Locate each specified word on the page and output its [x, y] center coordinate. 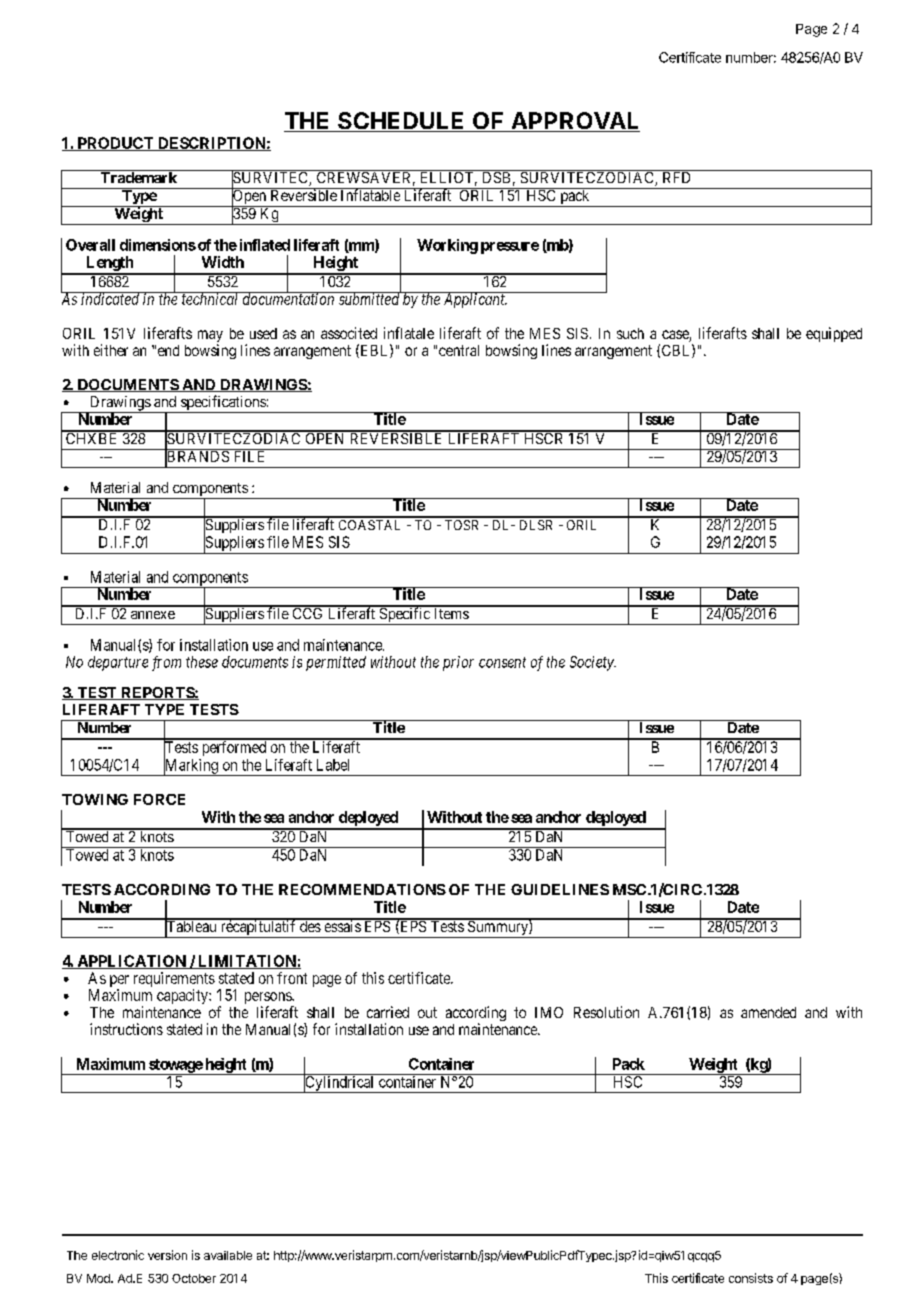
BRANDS [197, 457]
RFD [677, 176]
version [167, 1255]
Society [593, 663]
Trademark [138, 176]
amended [768, 1012]
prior [458, 663]
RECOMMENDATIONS [362, 889]
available [228, 1255]
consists [751, 1278]
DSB [496, 176]
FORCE [159, 799]
